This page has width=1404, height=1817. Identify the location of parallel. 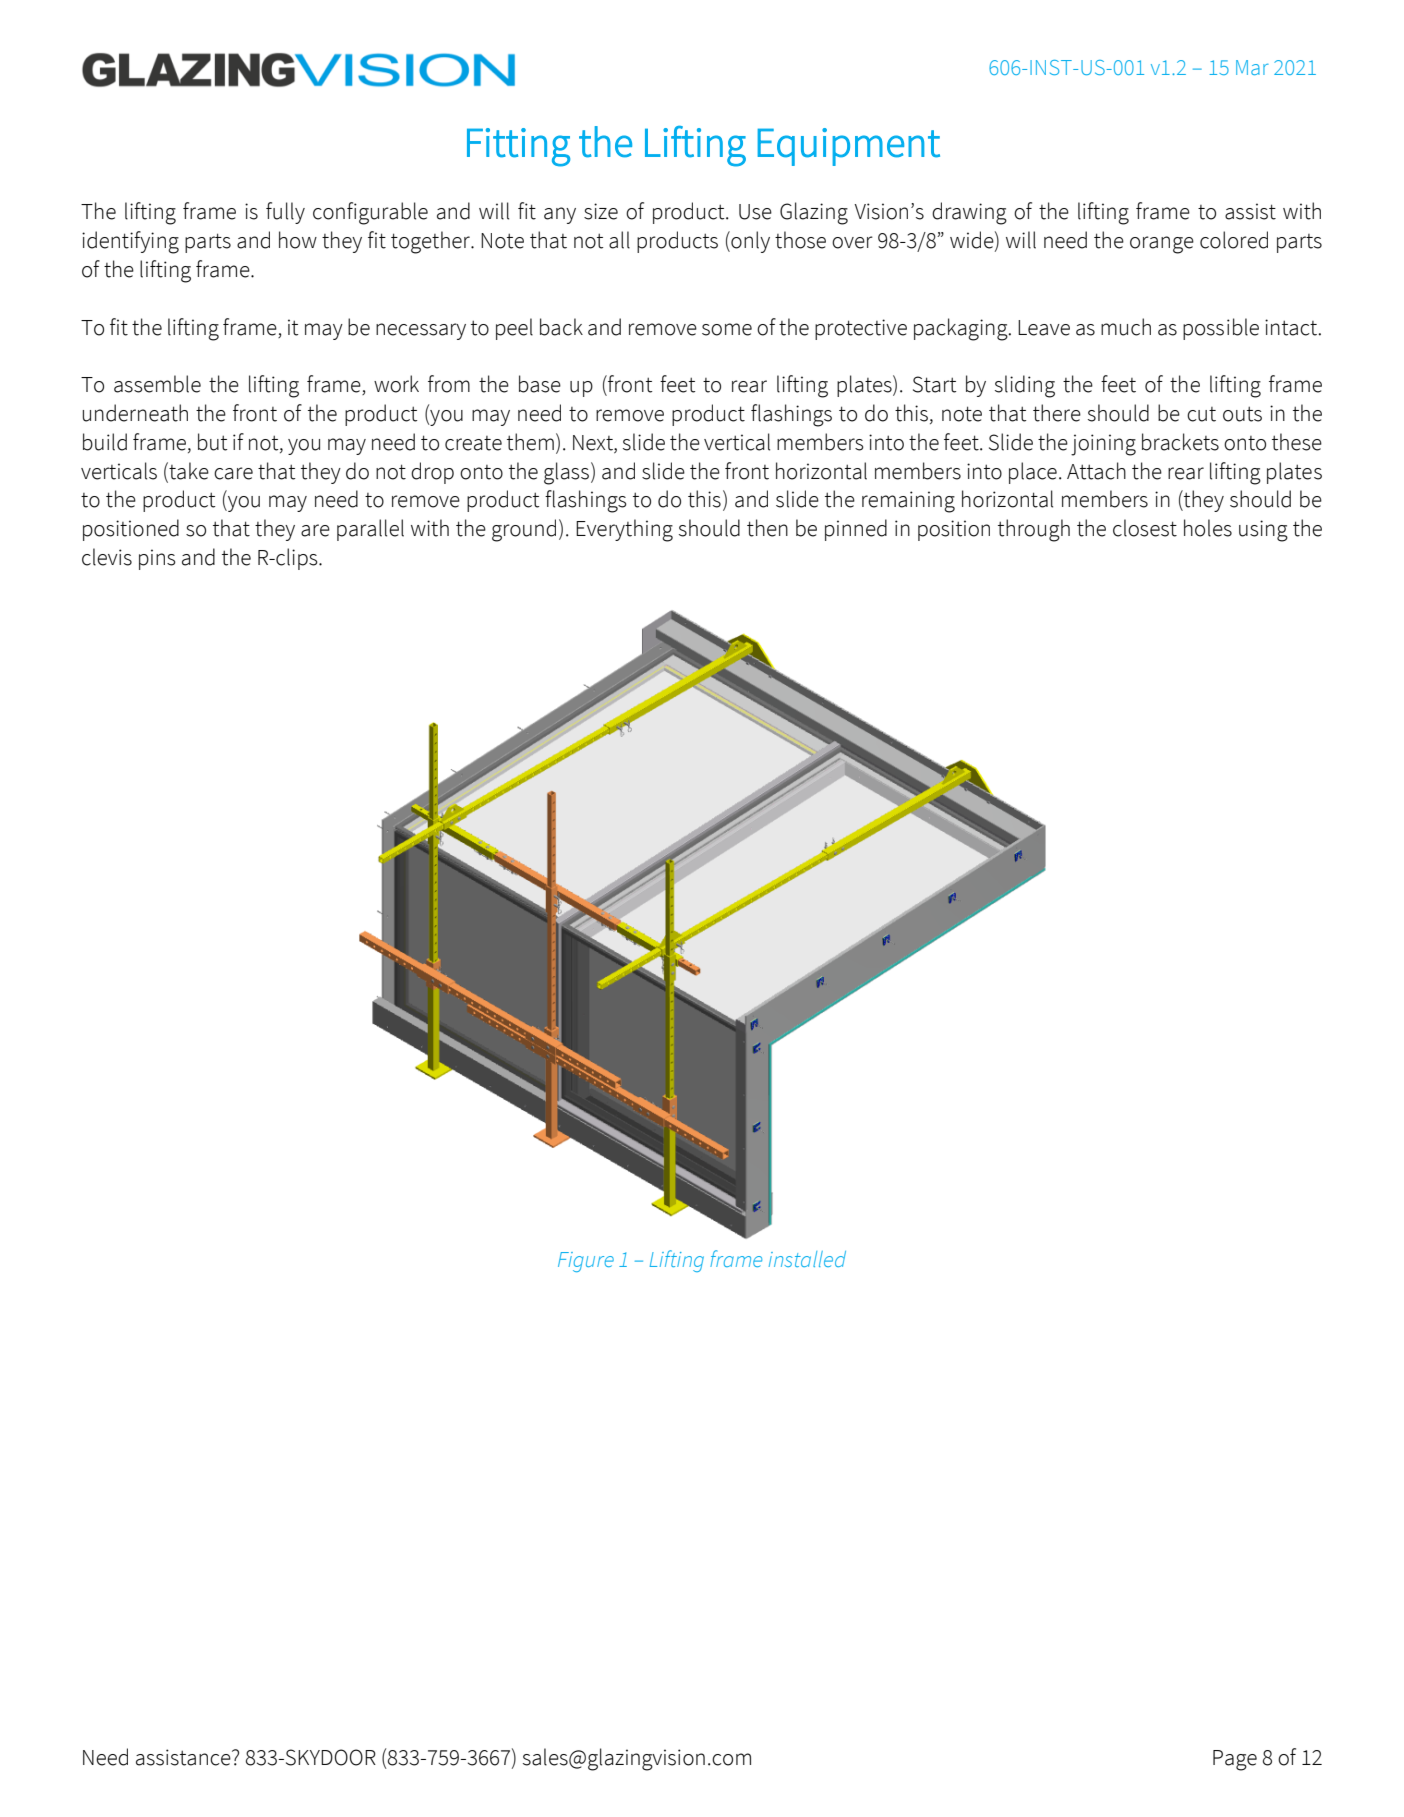
(370, 530).
